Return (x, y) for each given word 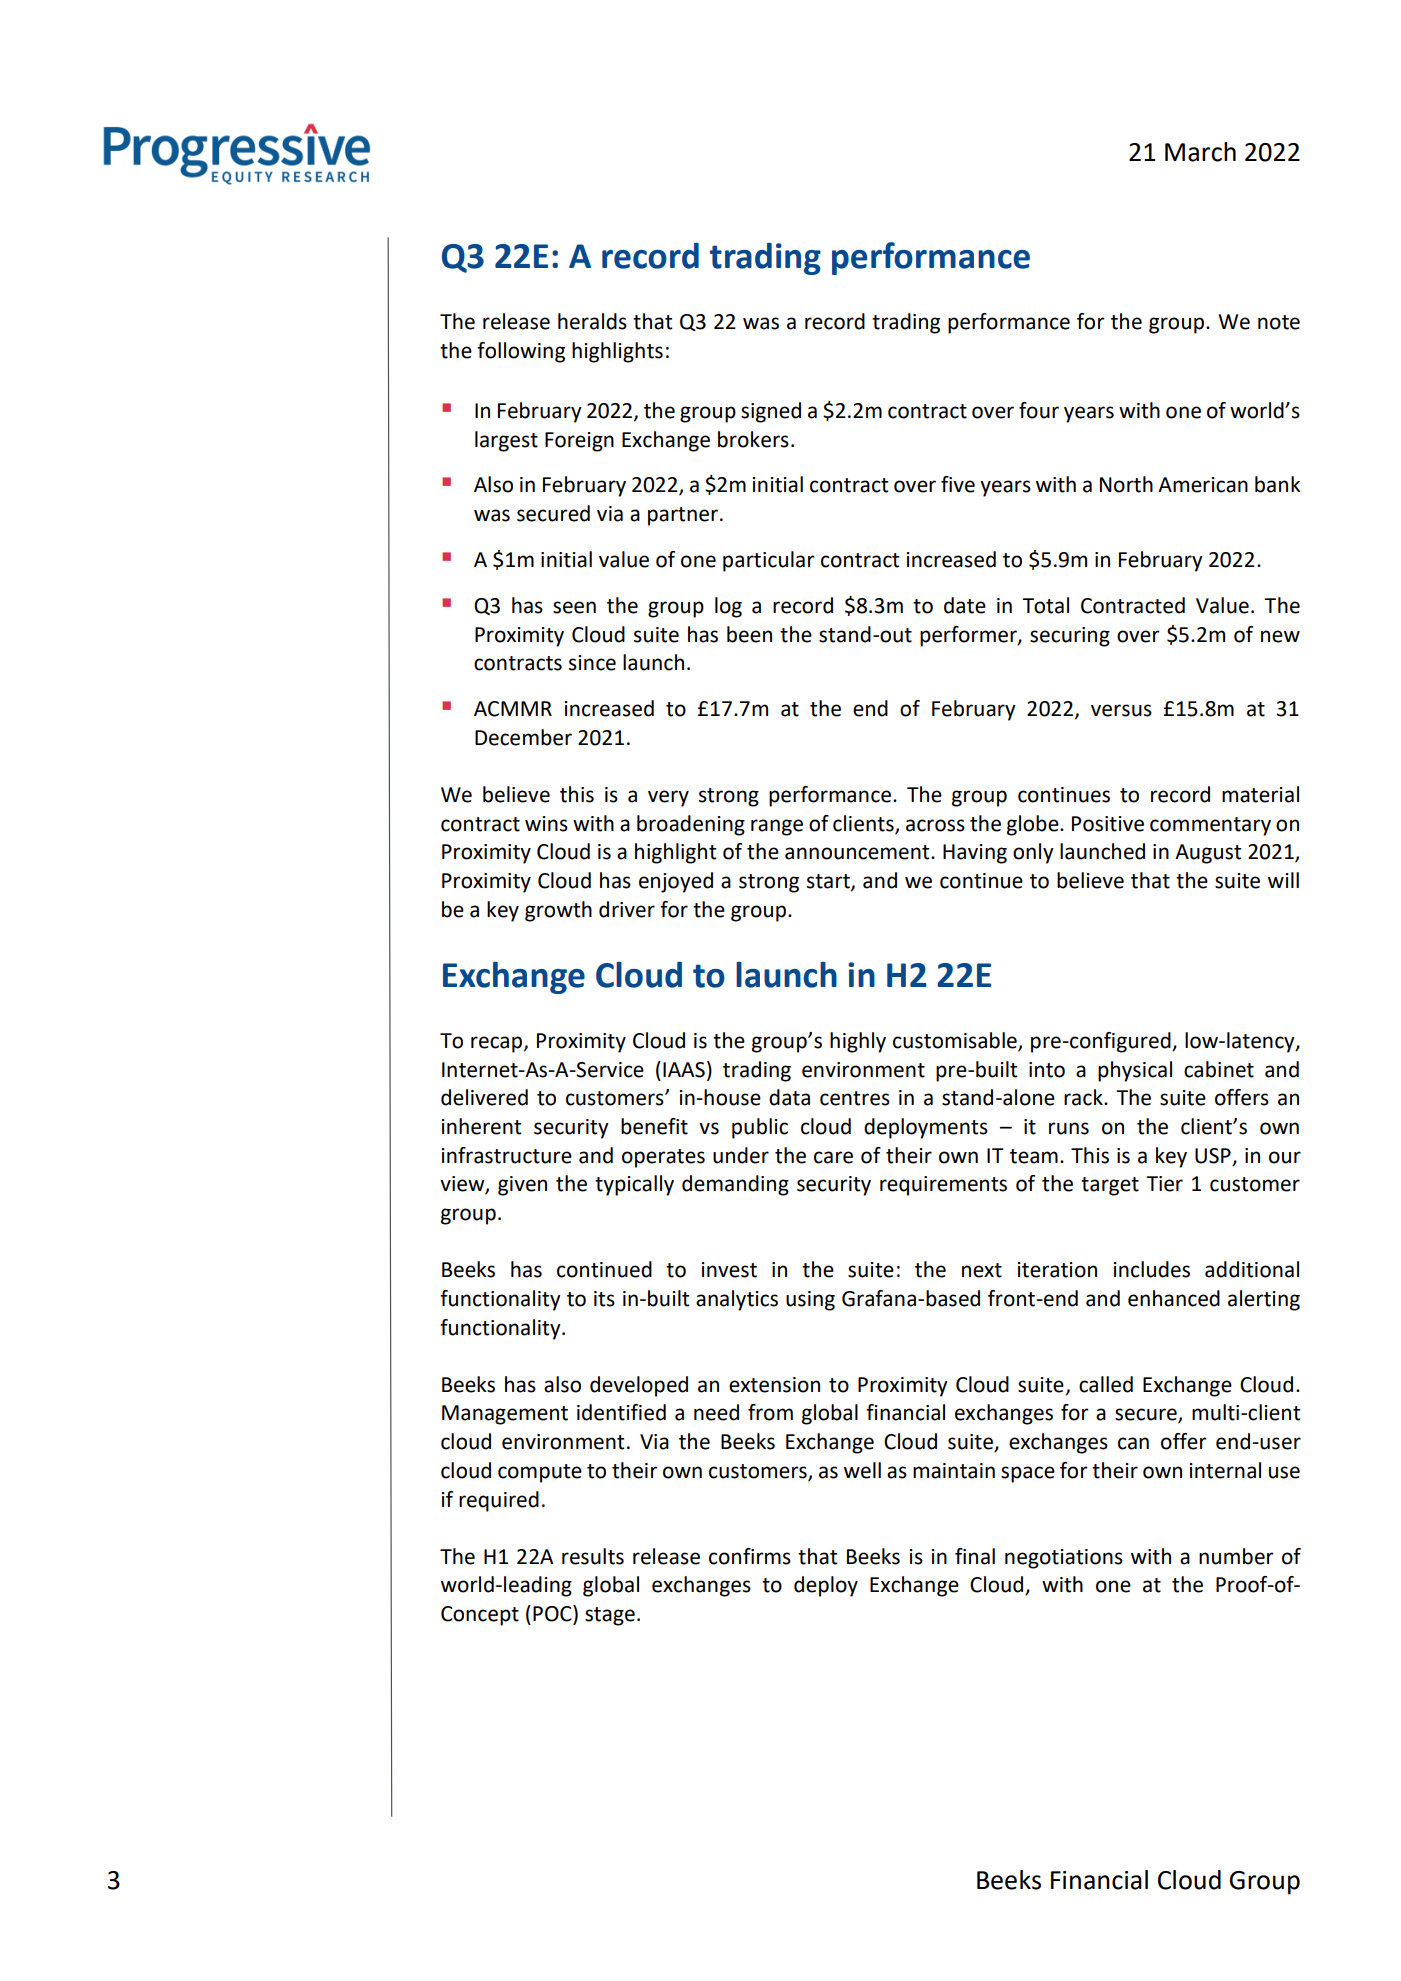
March (1200, 152)
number (1236, 1556)
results (593, 1556)
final (975, 1556)
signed (771, 412)
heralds (592, 321)
